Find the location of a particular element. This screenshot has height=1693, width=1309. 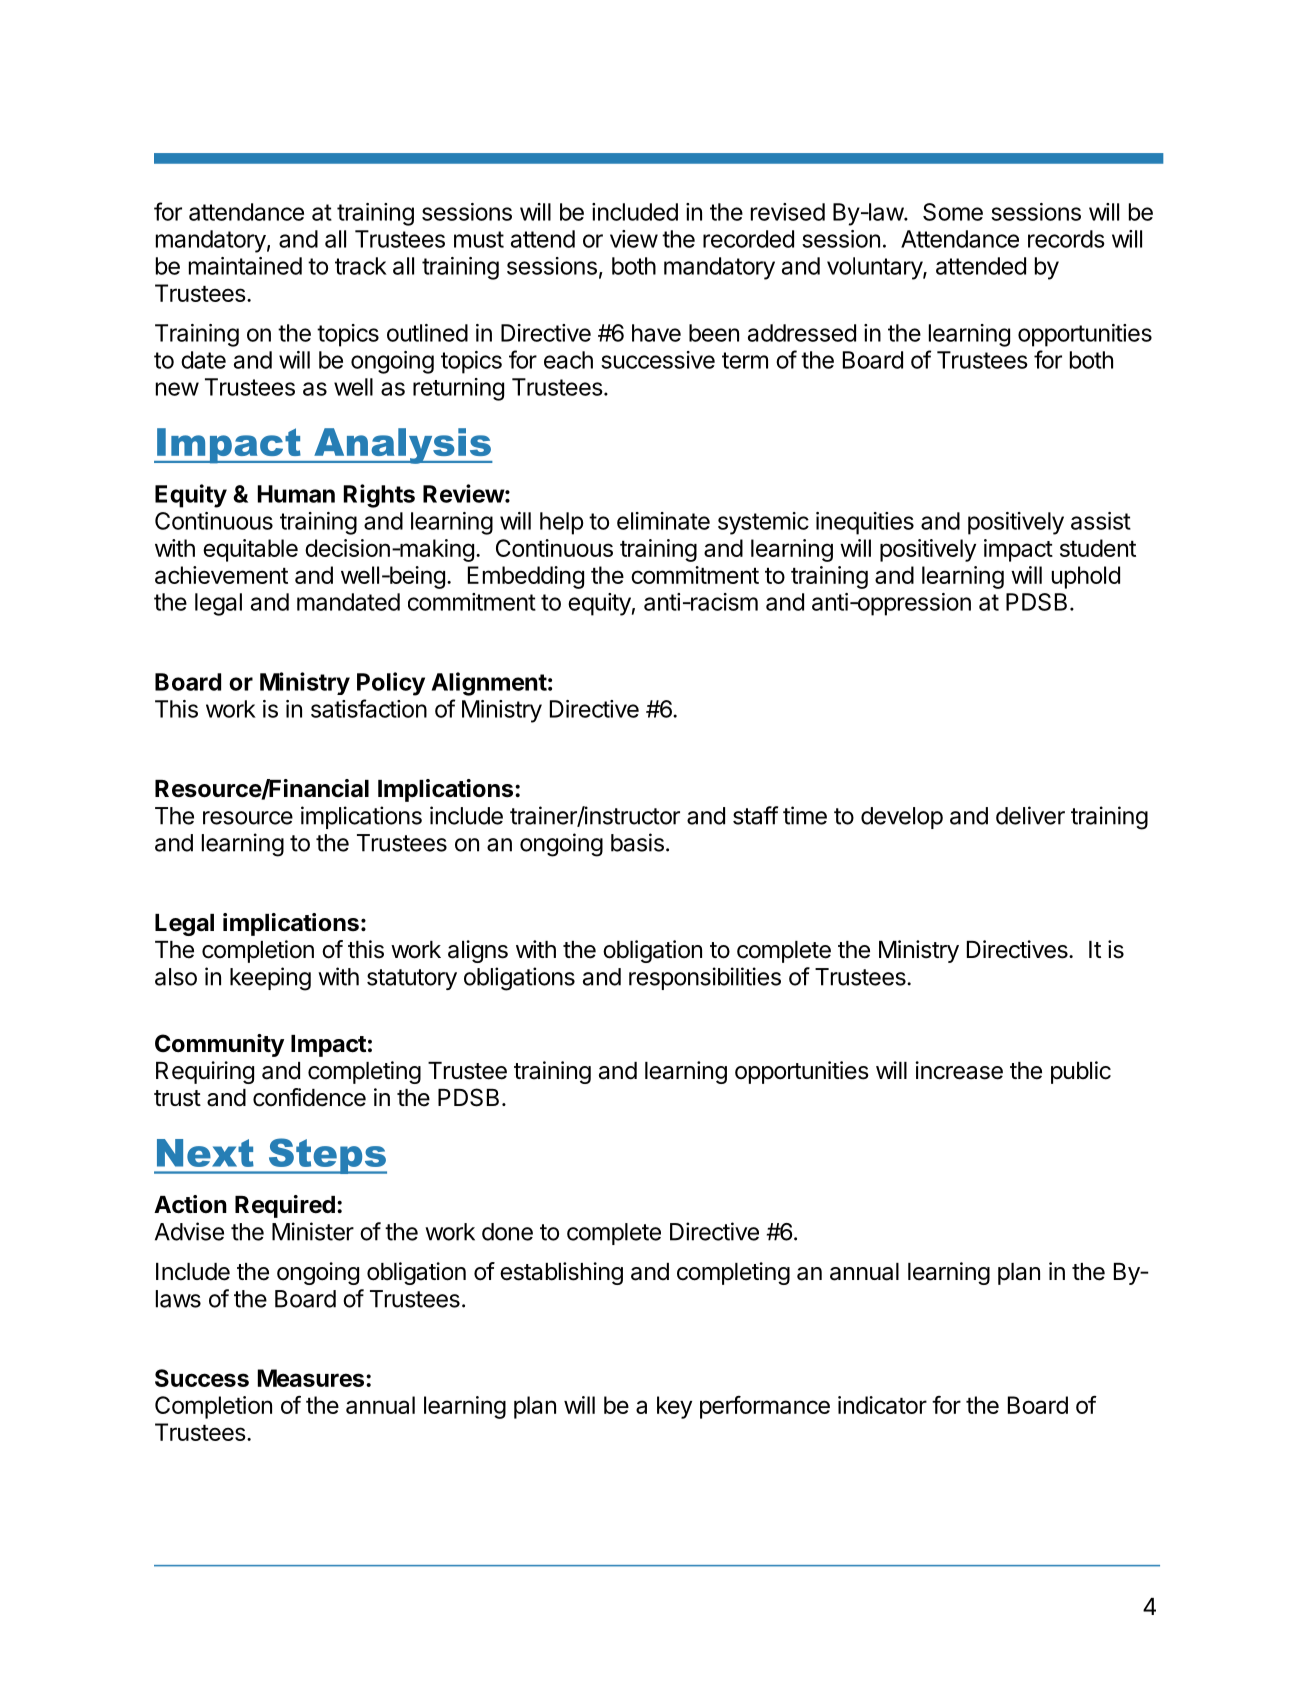

Measures is located at coordinates (311, 1378).
